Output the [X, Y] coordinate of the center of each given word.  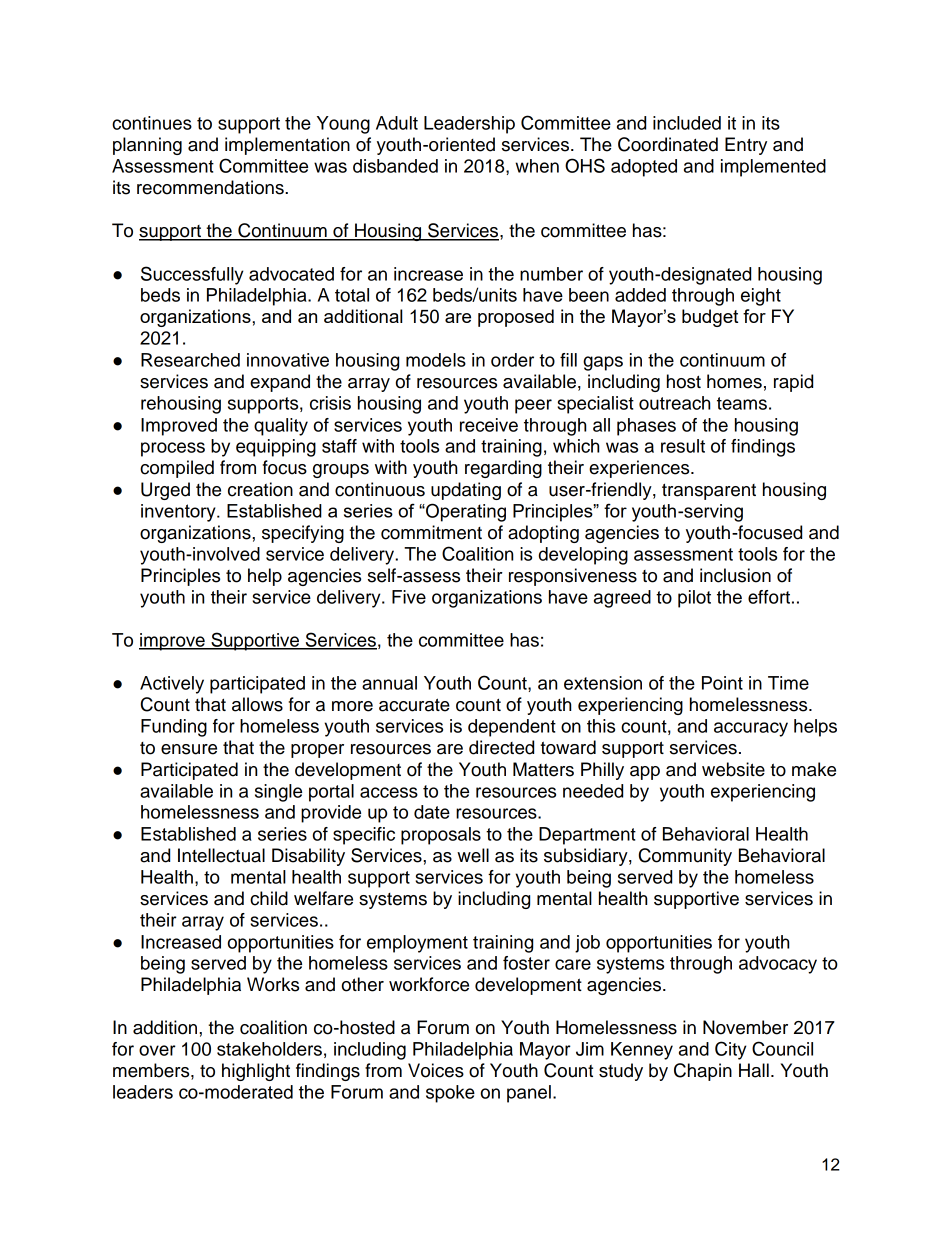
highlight [256, 1072]
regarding [503, 469]
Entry [746, 146]
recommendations [211, 187]
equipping [276, 448]
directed [501, 747]
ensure [189, 749]
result [683, 446]
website [733, 769]
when [537, 166]
